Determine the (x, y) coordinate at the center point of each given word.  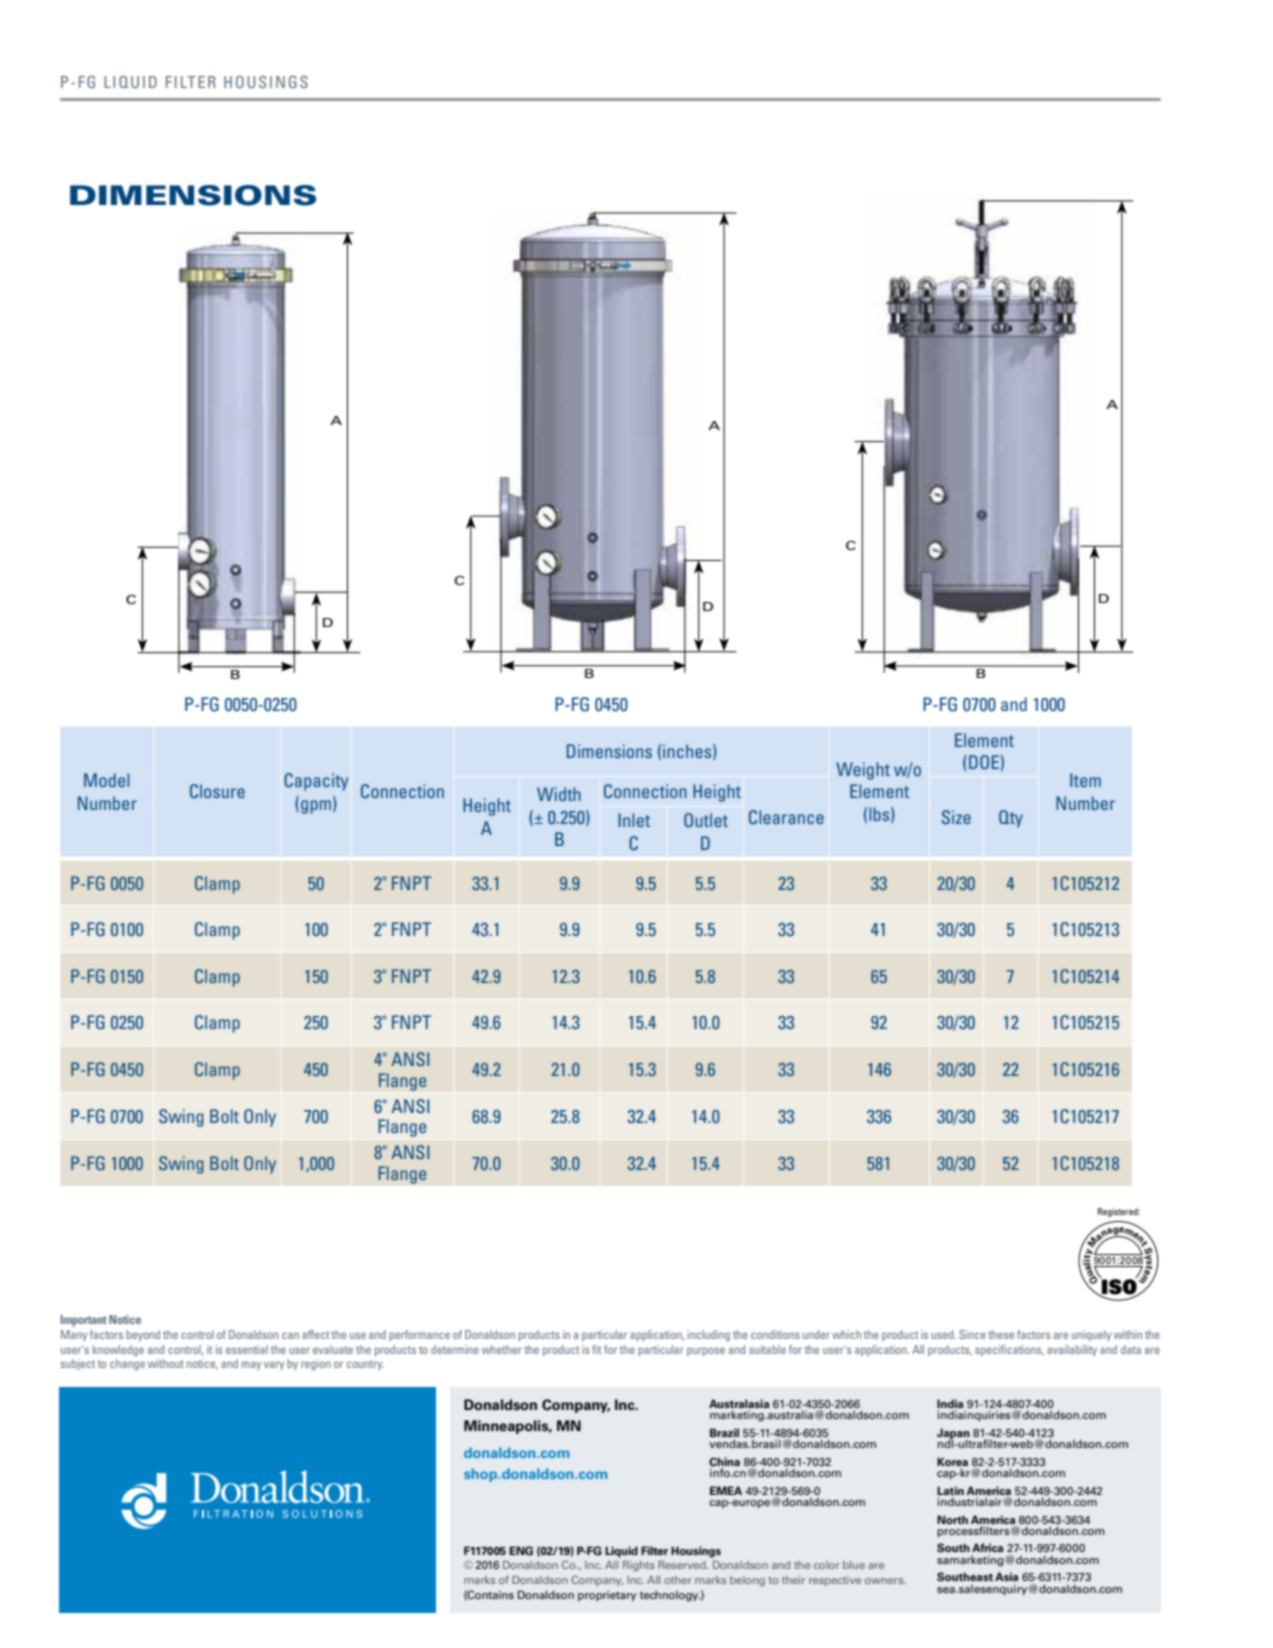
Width (559, 794)
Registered (1119, 1212)
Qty (1011, 819)
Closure (217, 791)
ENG (521, 1550)
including (709, 1336)
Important (84, 1321)
